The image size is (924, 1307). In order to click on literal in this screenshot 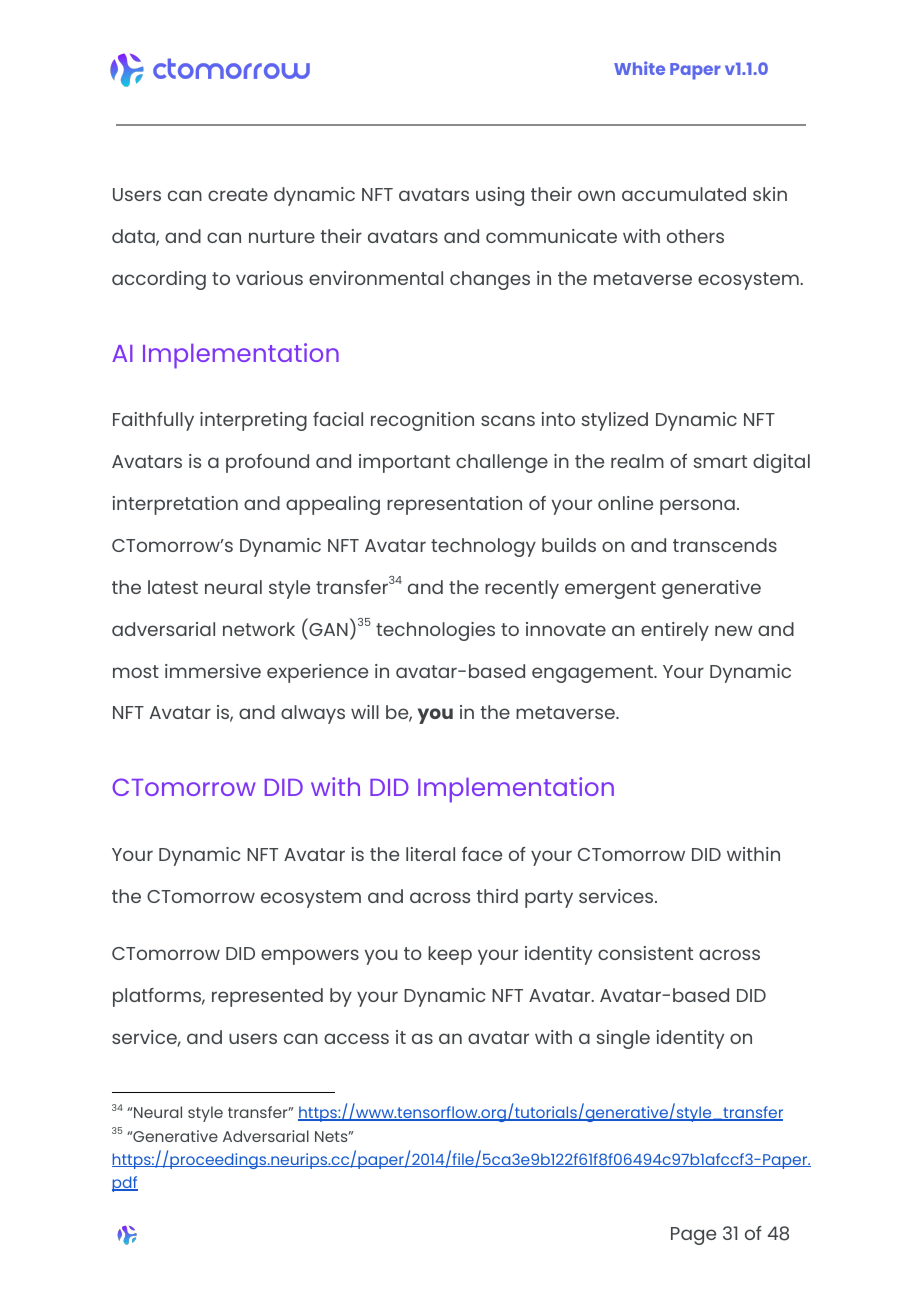, I will do `click(430, 854)`.
